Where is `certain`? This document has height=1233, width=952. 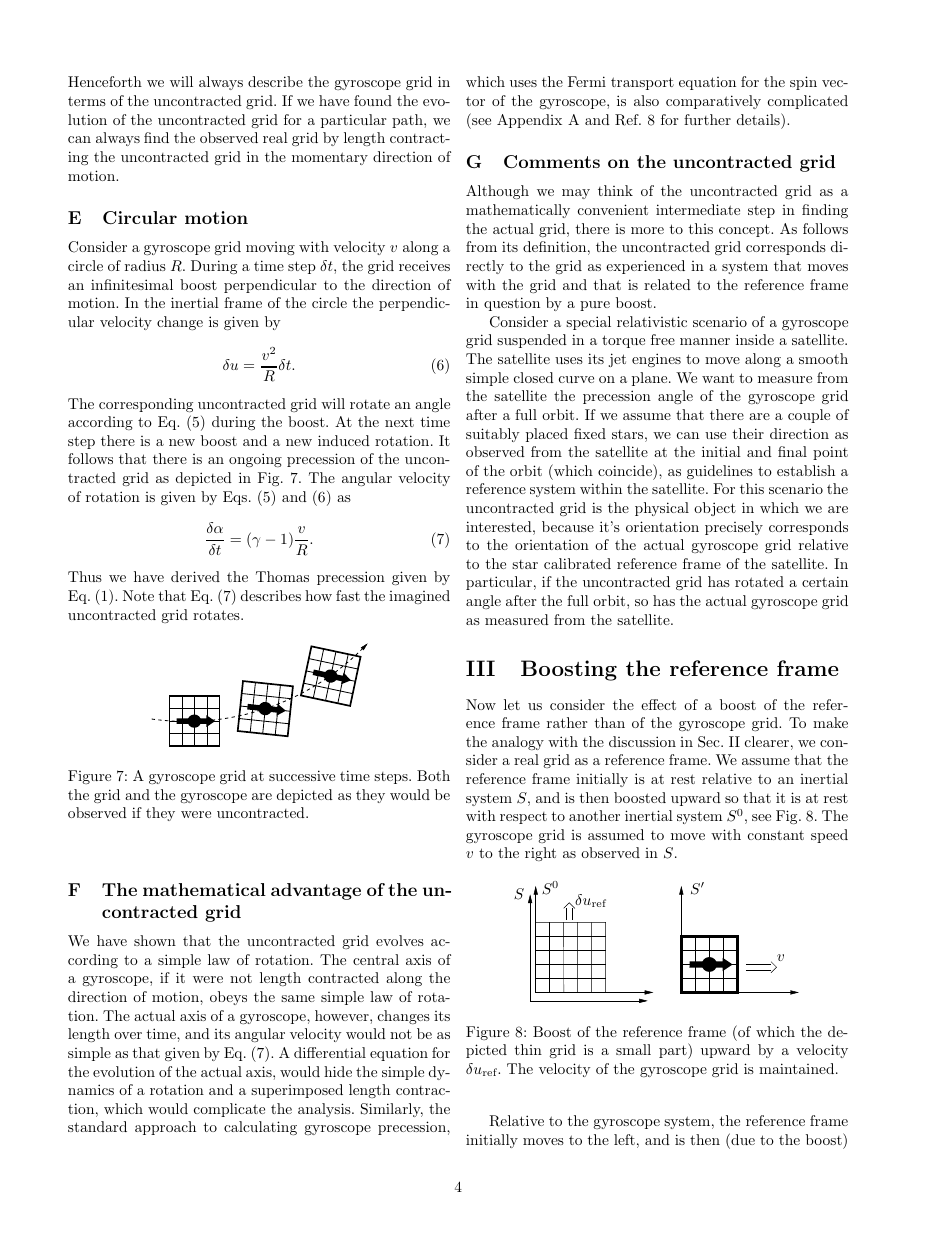
certain is located at coordinates (825, 581).
